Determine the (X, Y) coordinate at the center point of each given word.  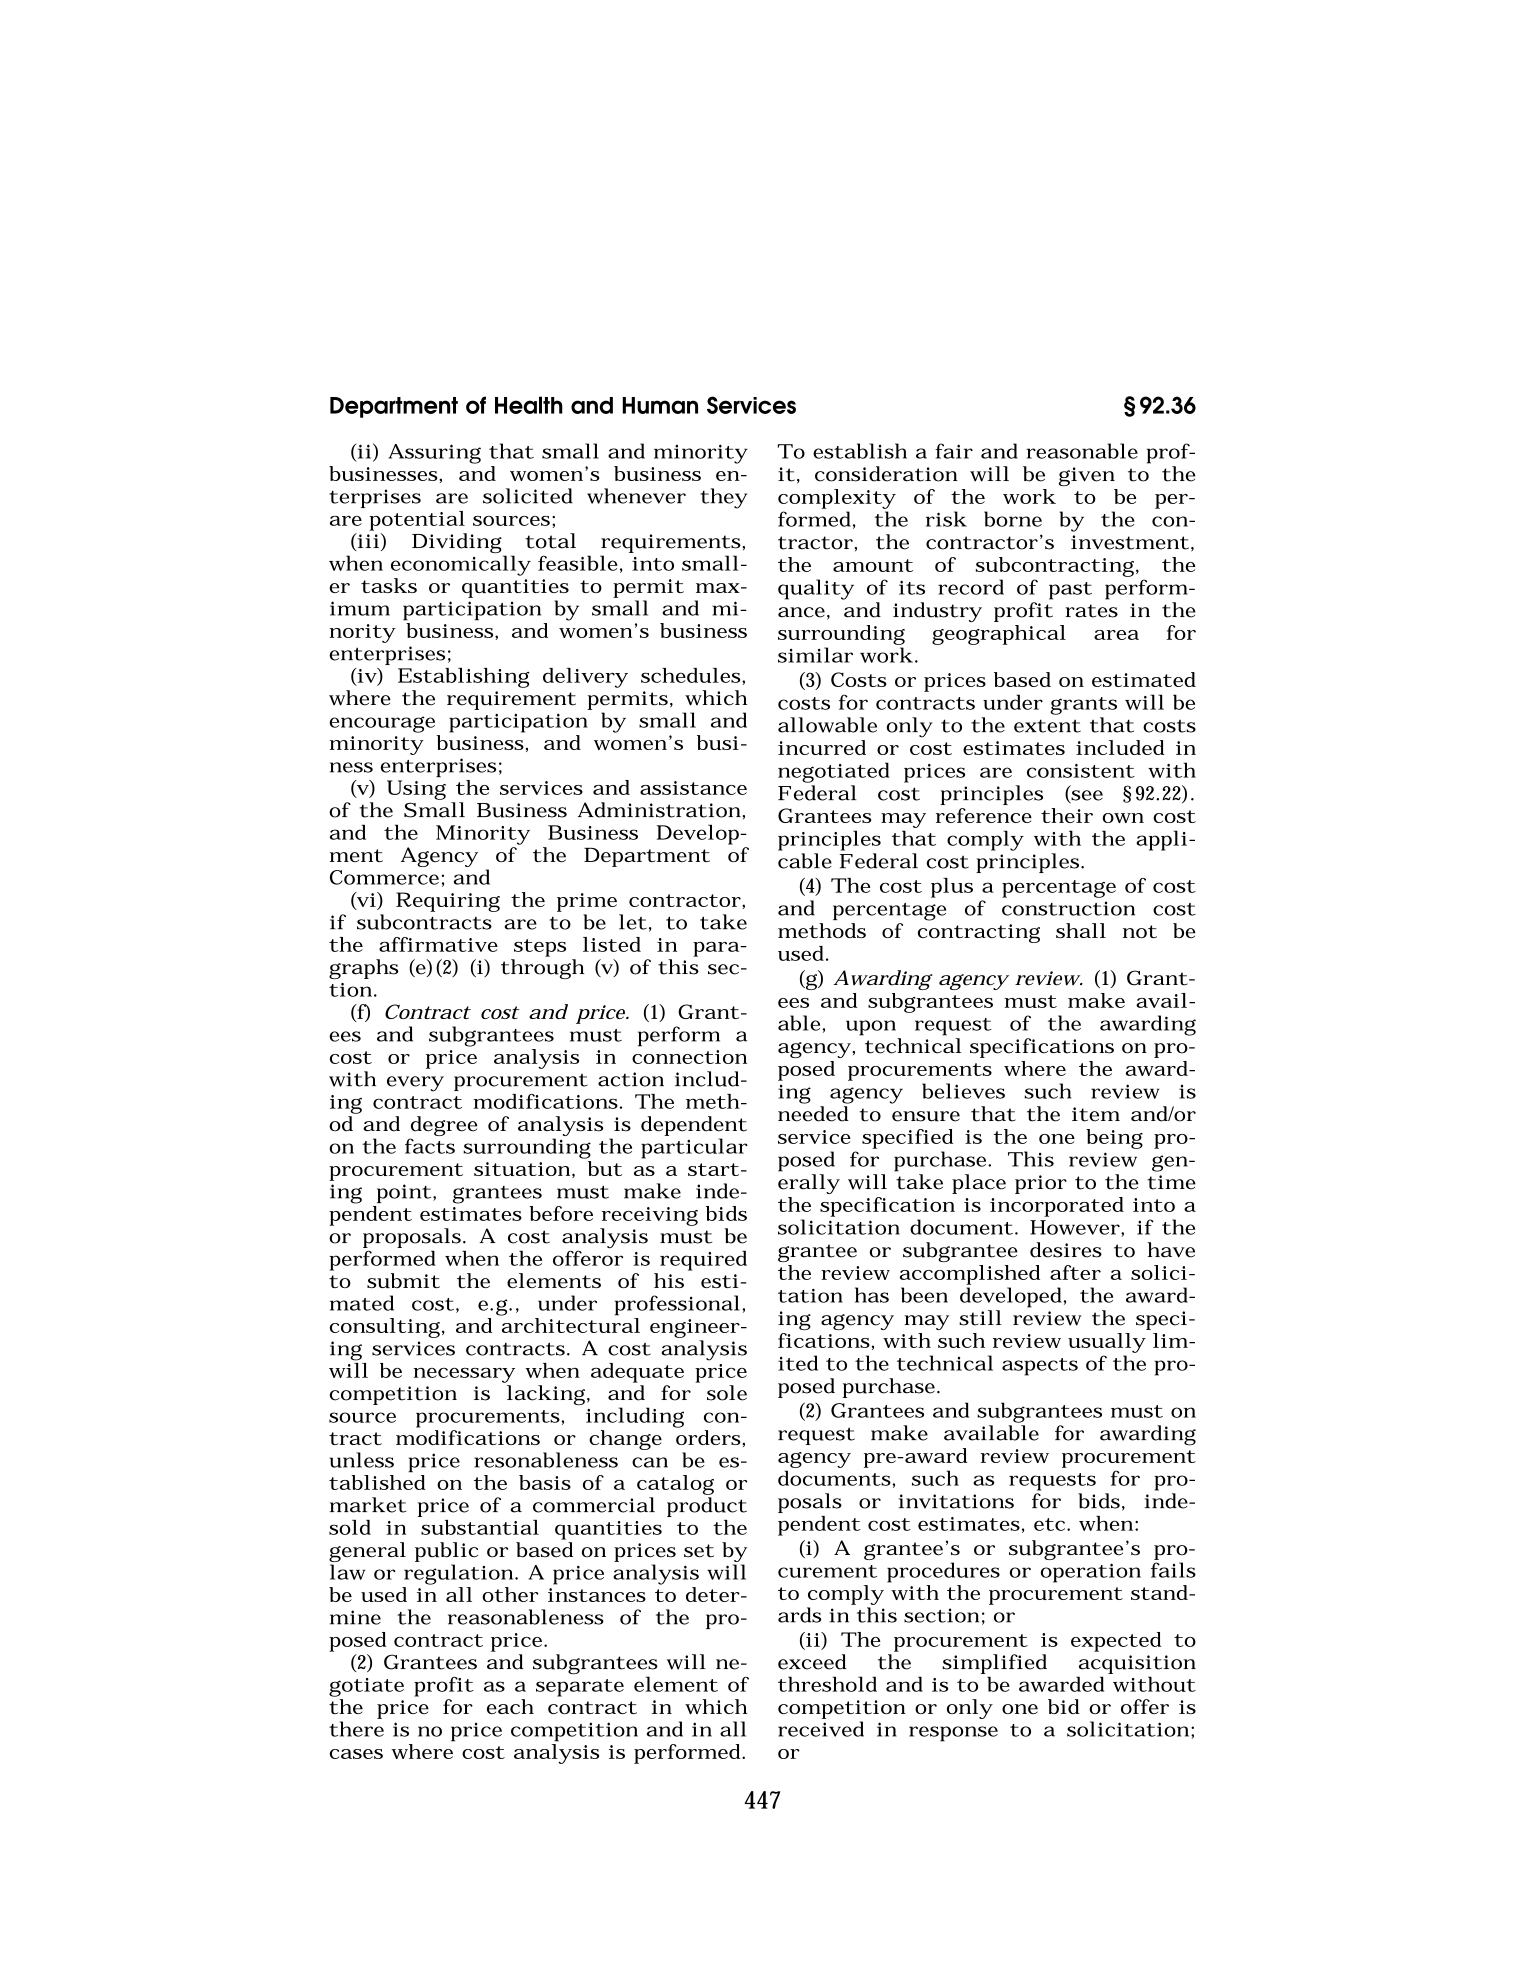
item (1096, 1114)
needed (813, 1114)
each (510, 1706)
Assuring (435, 454)
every (415, 1084)
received (821, 1729)
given (1087, 476)
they (723, 498)
